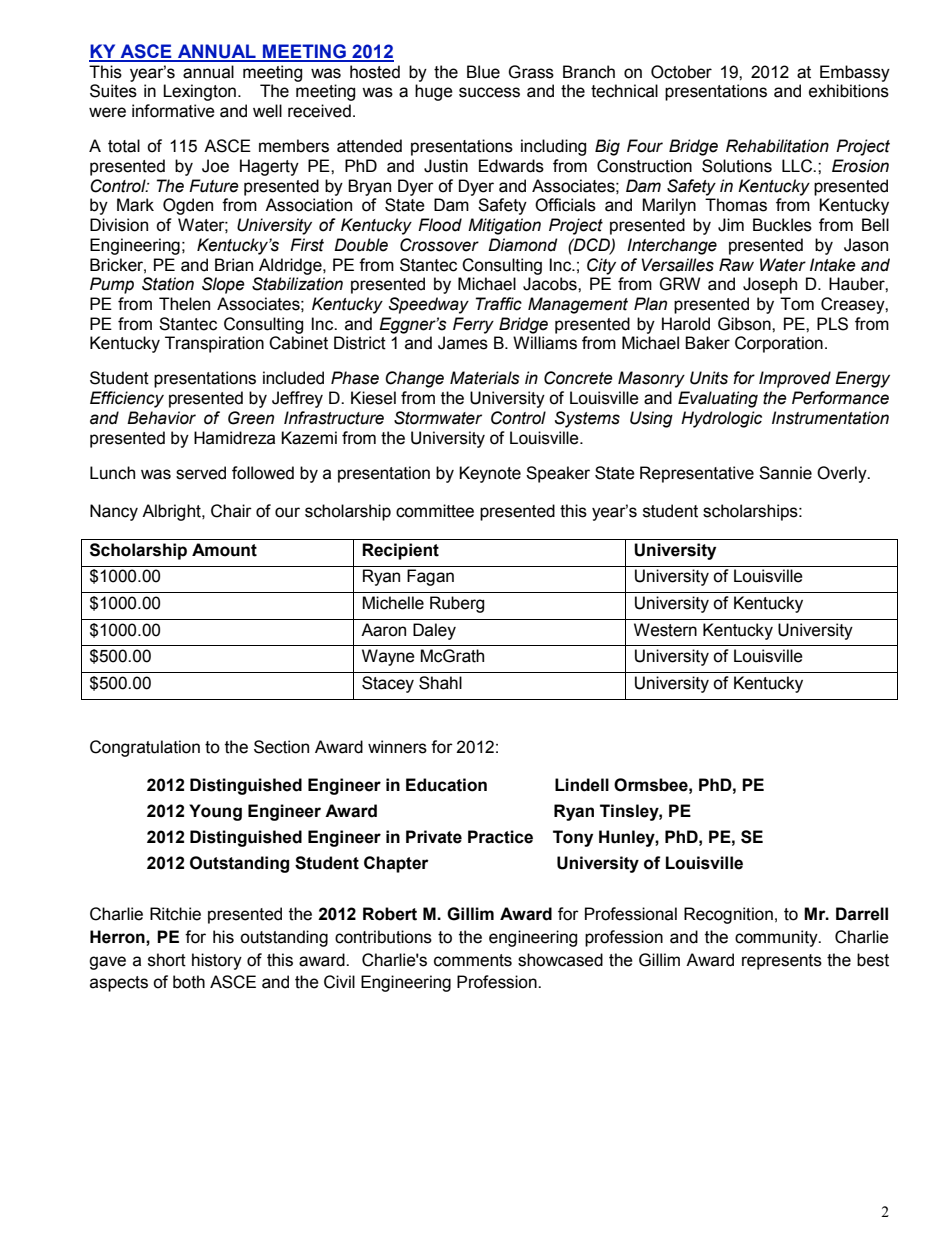 This screenshot has width=952, height=1233. I want to click on Instrumentation, so click(830, 418).
